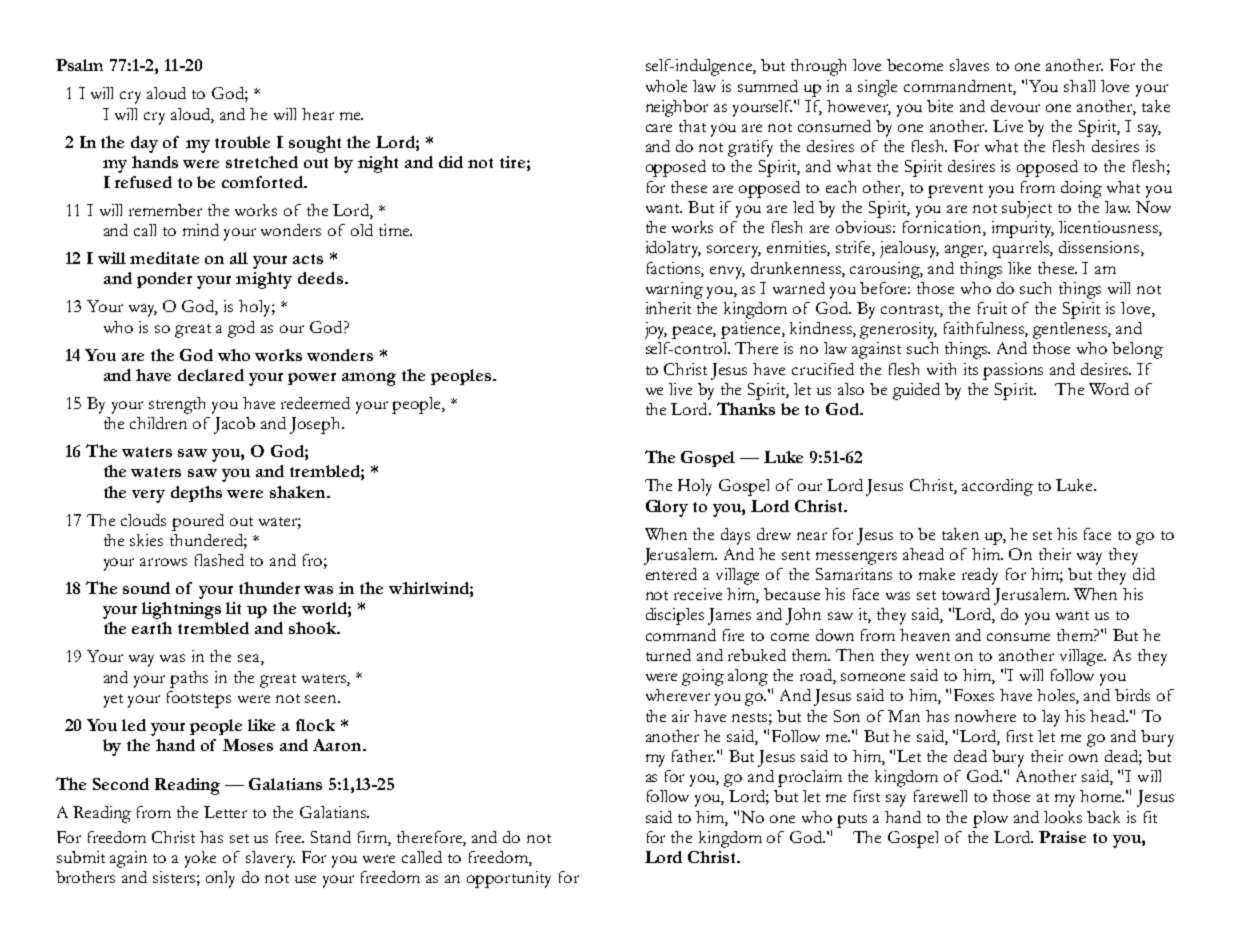  Describe the element at coordinates (509, 879) in the screenshot. I see `opportunity` at that location.
